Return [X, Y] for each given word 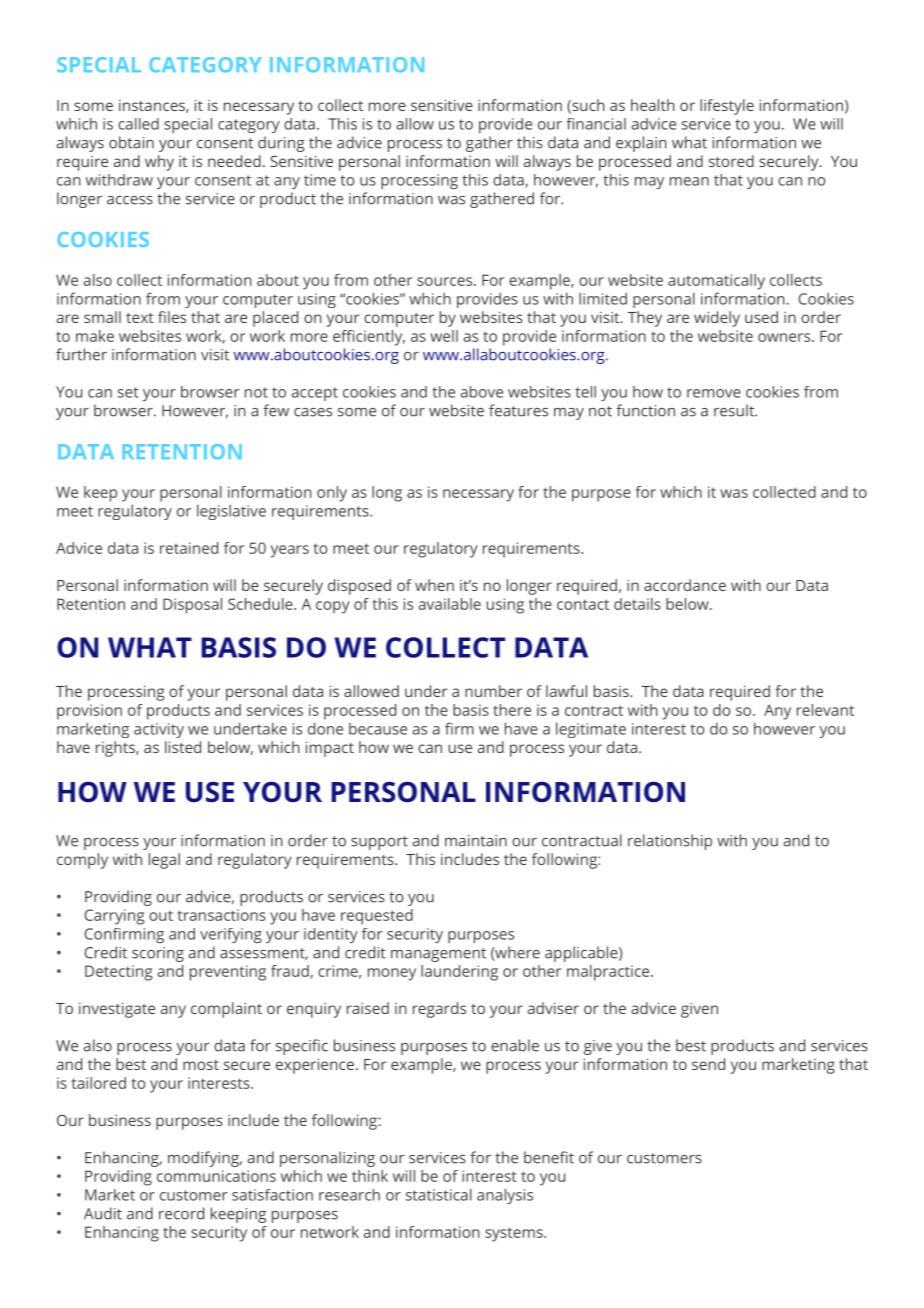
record [181, 1213]
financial [596, 124]
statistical [439, 1195]
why [159, 163]
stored [731, 161]
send [708, 1064]
